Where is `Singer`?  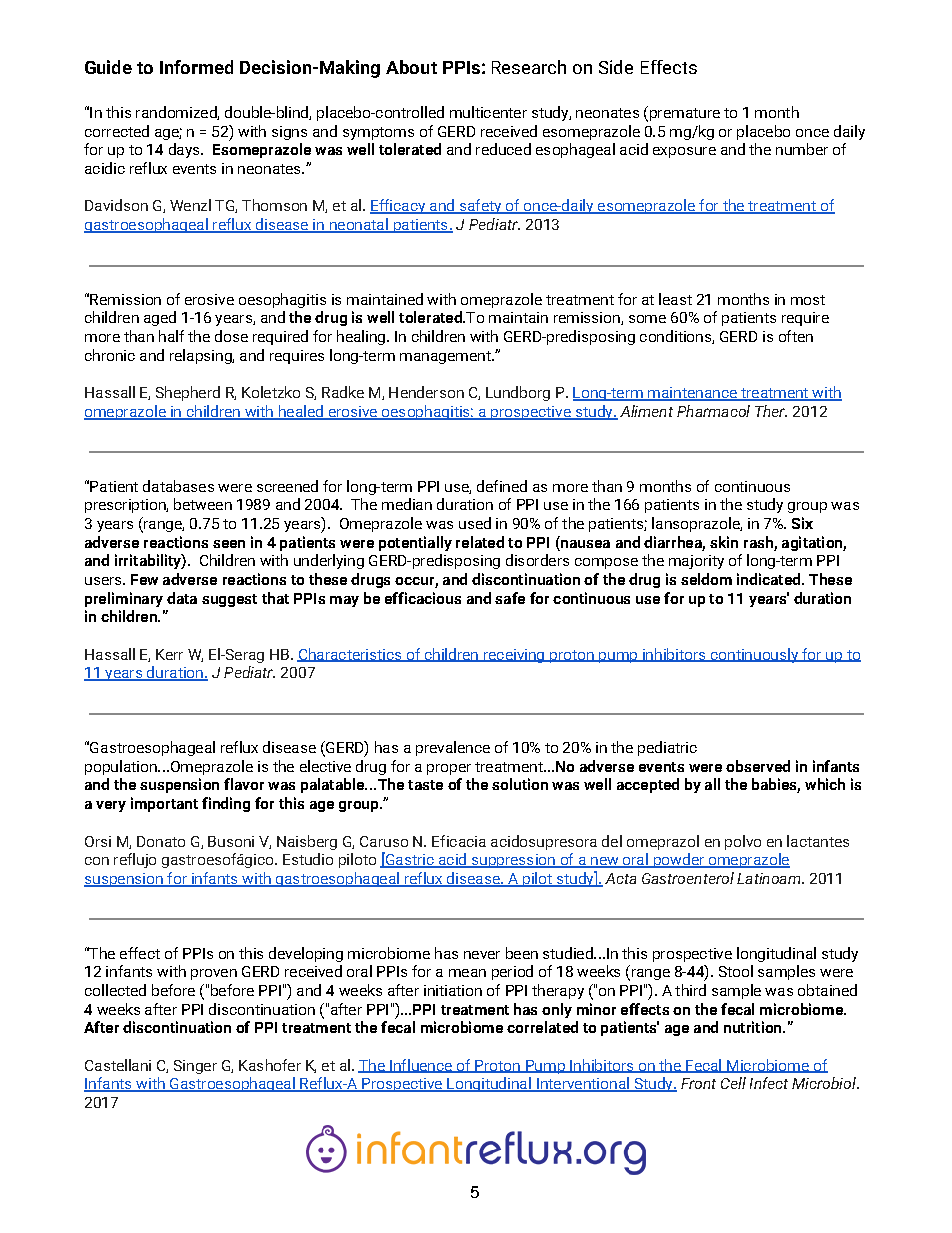
Singer is located at coordinates (195, 1067).
